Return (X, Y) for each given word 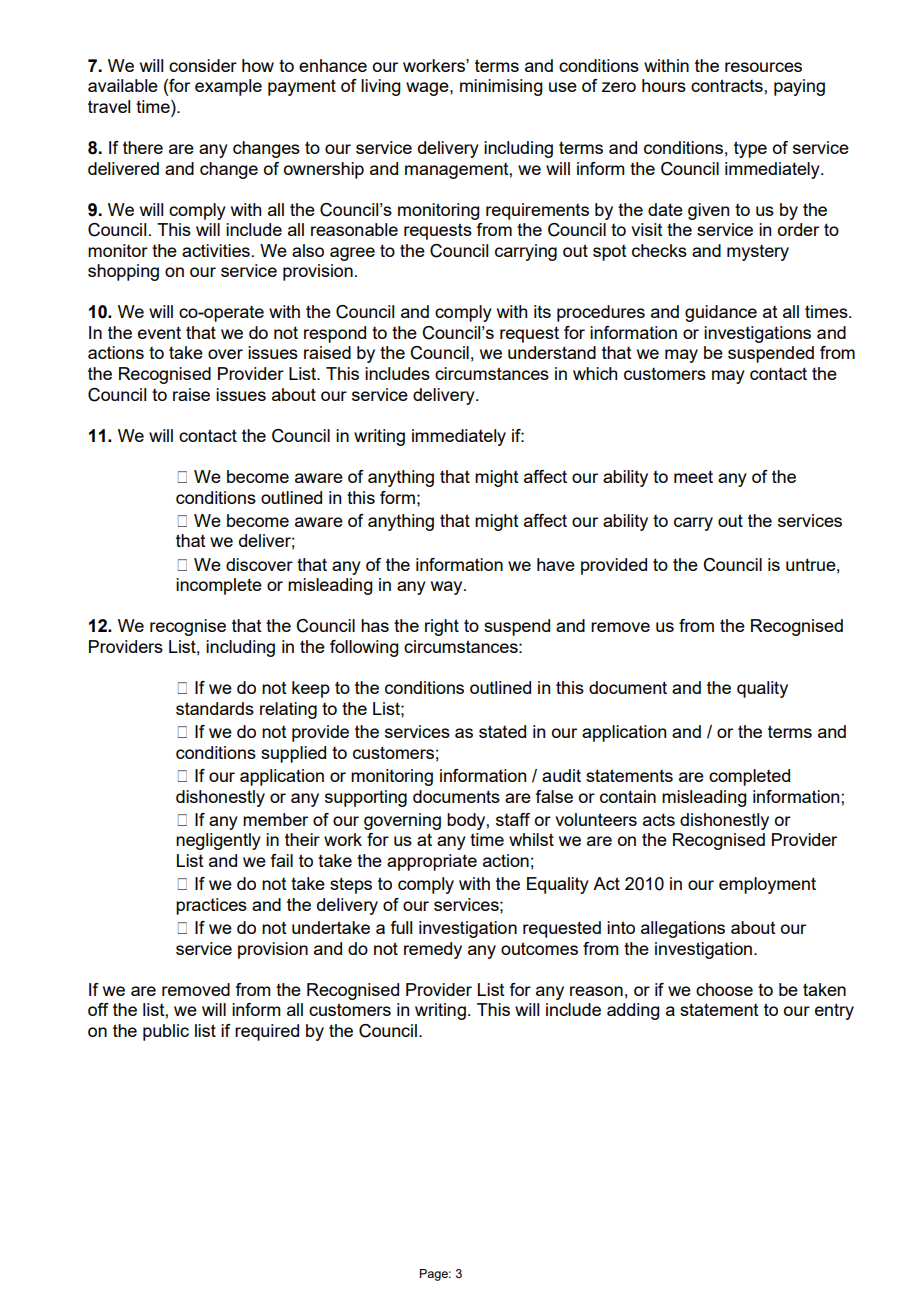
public (166, 1032)
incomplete (219, 586)
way (448, 588)
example (228, 87)
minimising (501, 87)
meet (693, 476)
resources (763, 67)
